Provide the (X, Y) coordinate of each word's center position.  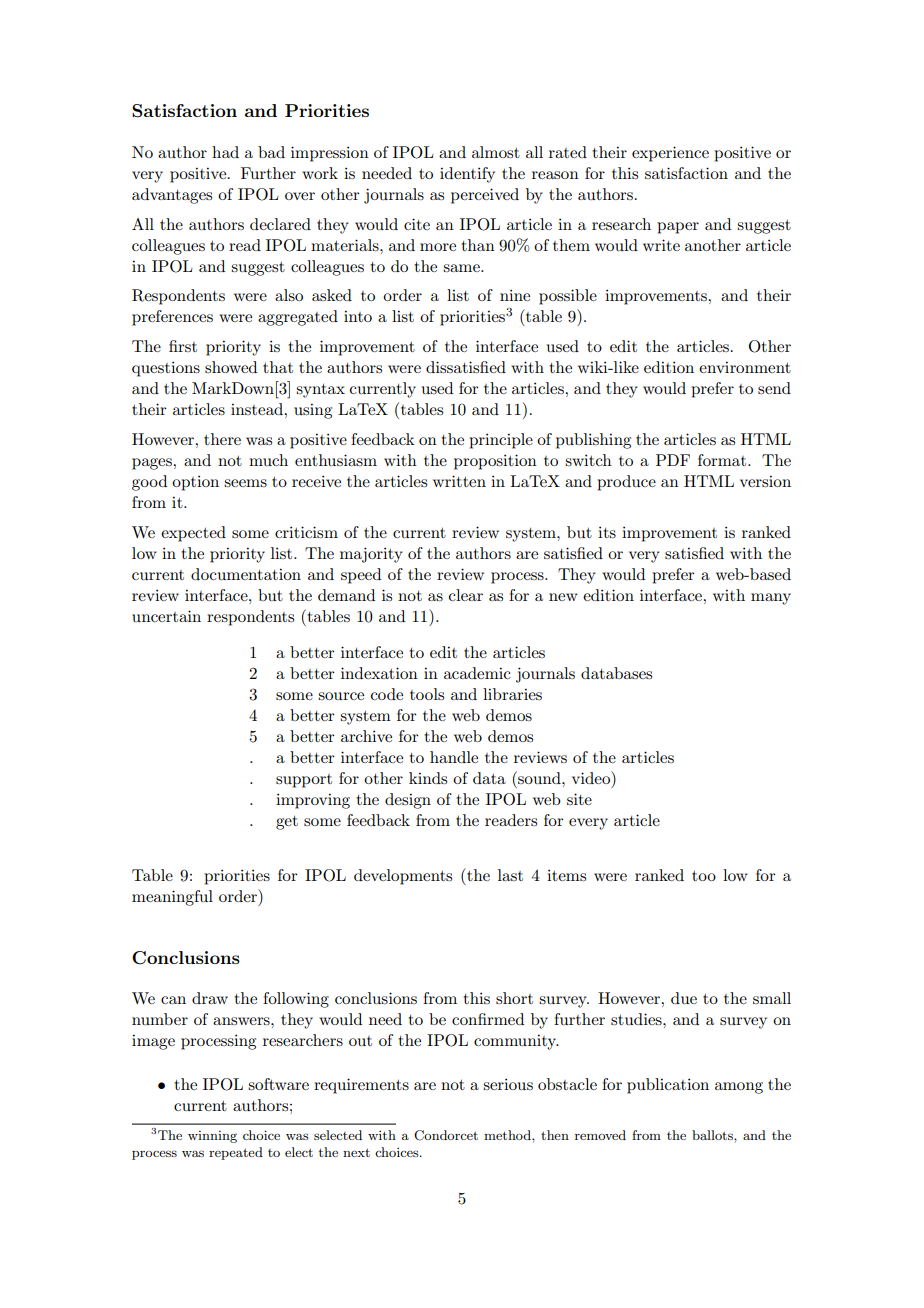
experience (670, 154)
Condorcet (446, 1135)
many (771, 599)
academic (477, 673)
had (225, 152)
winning (212, 1137)
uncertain (166, 616)
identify (467, 175)
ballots (713, 1135)
